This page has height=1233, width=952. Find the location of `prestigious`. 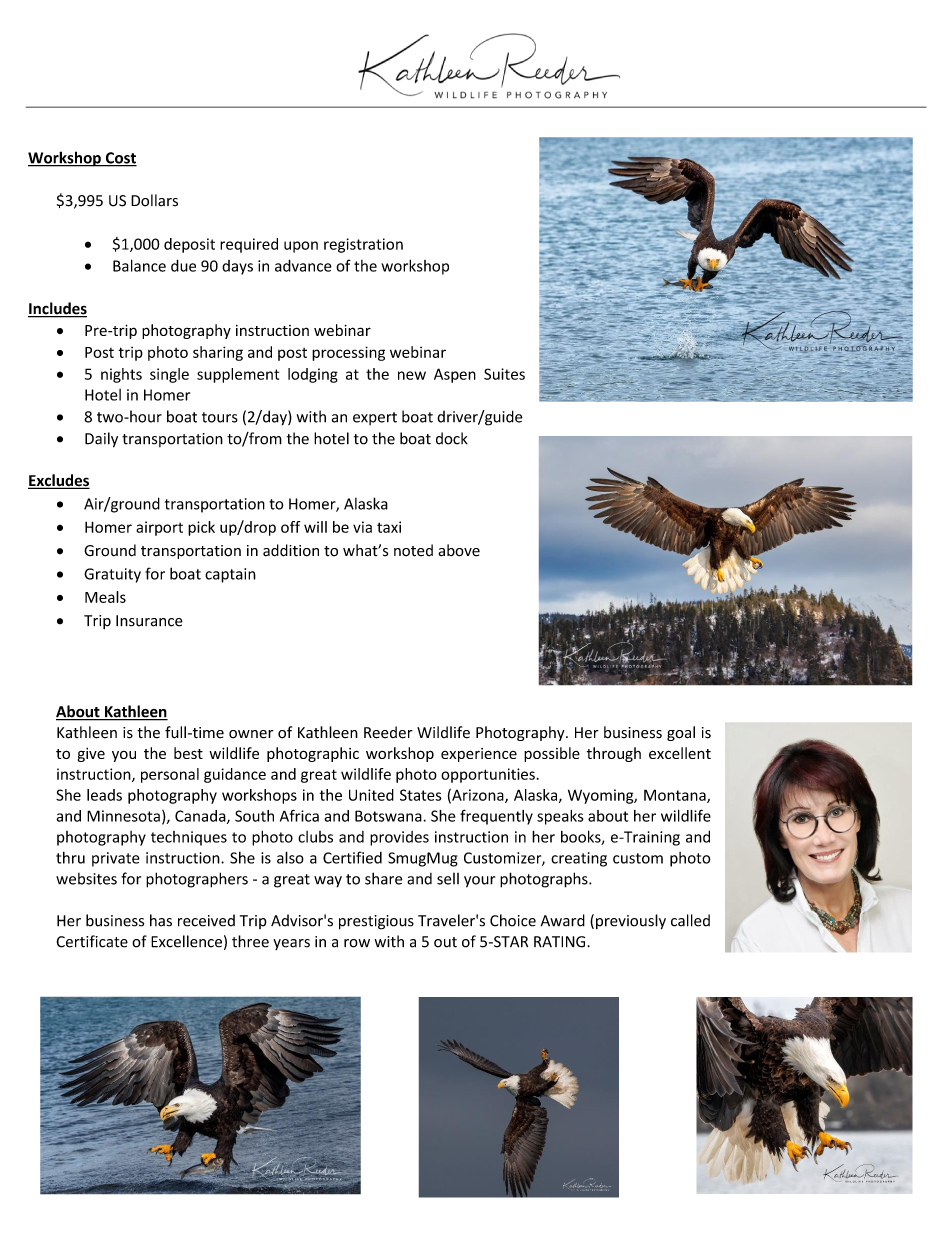

prestigious is located at coordinates (376, 922).
